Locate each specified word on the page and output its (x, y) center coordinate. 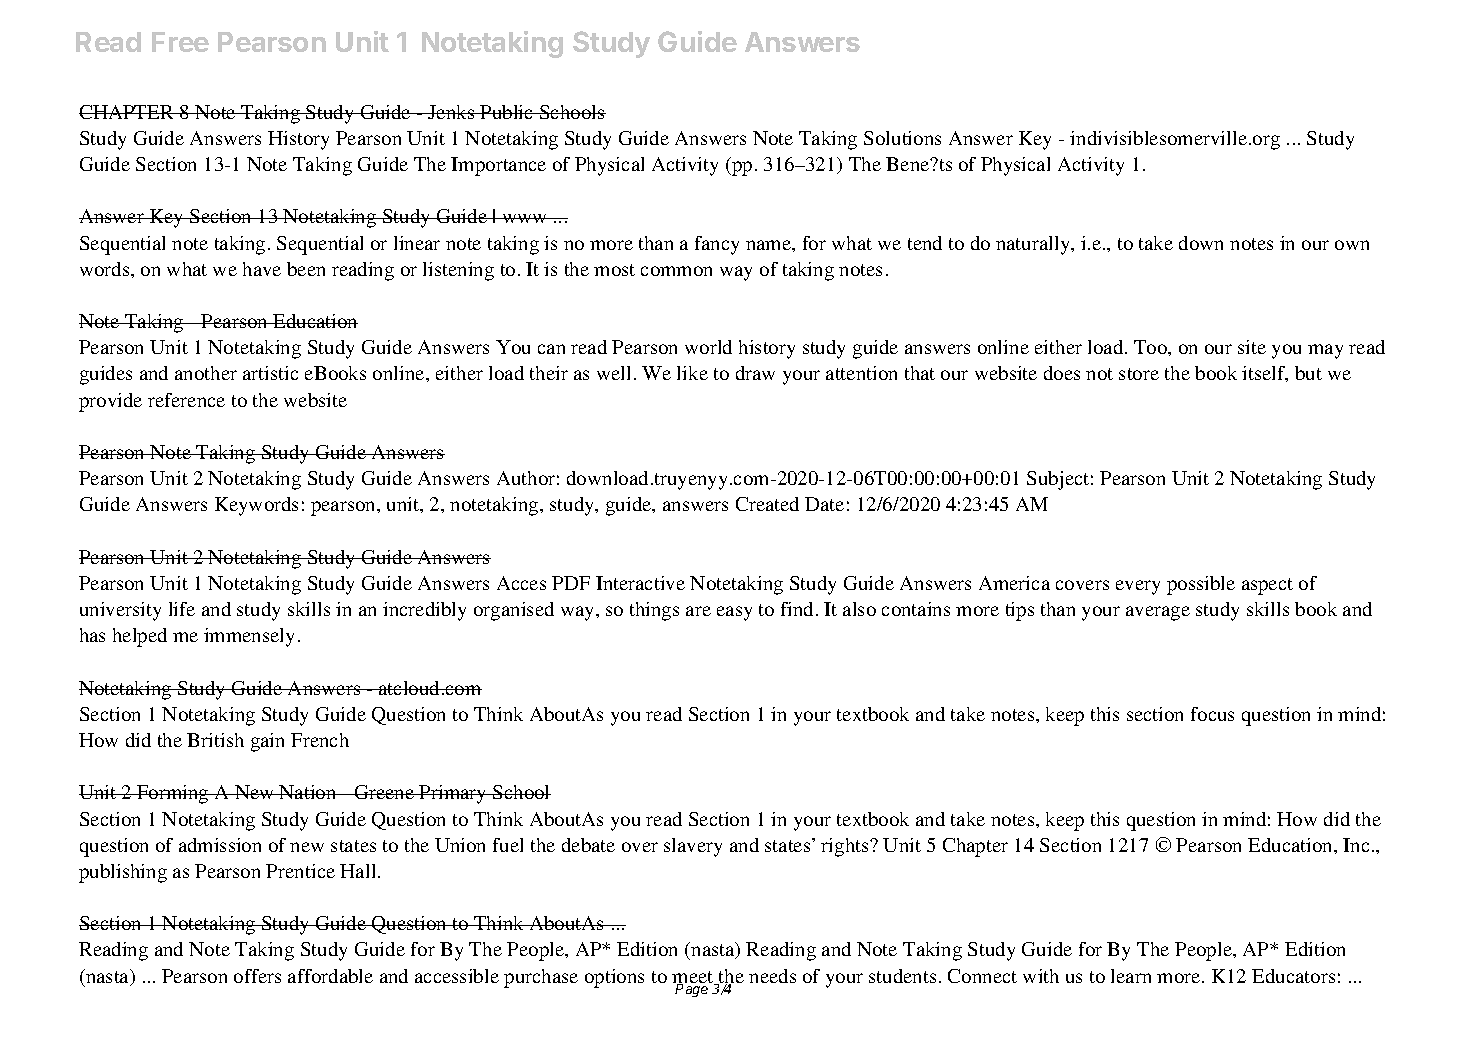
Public (507, 112)
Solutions (902, 138)
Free (180, 42)
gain (267, 742)
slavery (693, 847)
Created (767, 504)
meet (694, 978)
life (182, 609)
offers (257, 976)
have (262, 269)
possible (1201, 585)
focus (1212, 714)
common (676, 271)
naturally (1034, 245)
